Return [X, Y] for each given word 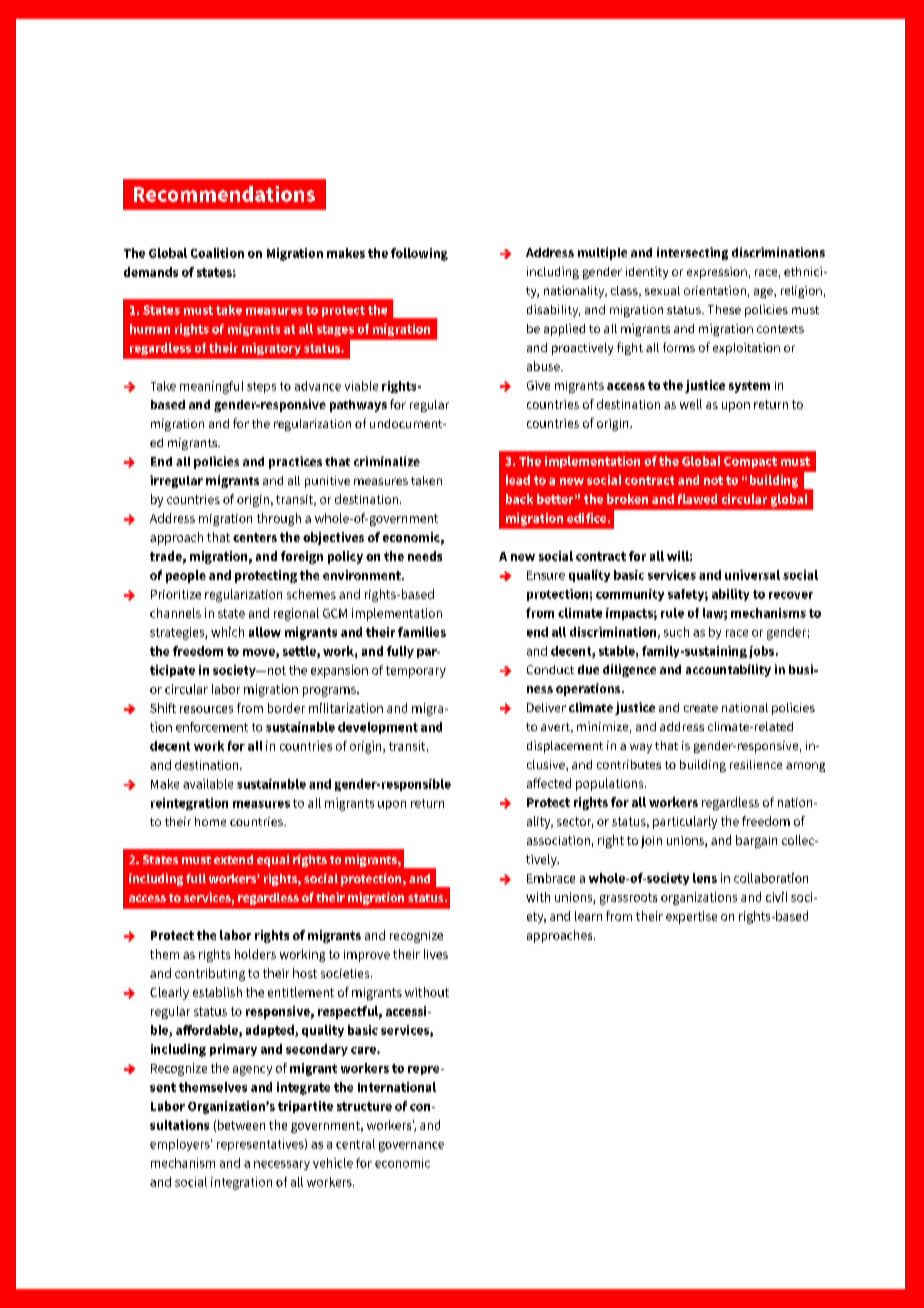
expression [717, 273]
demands [151, 272]
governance [411, 1147]
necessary [282, 1165]
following [419, 254]
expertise [691, 917]
